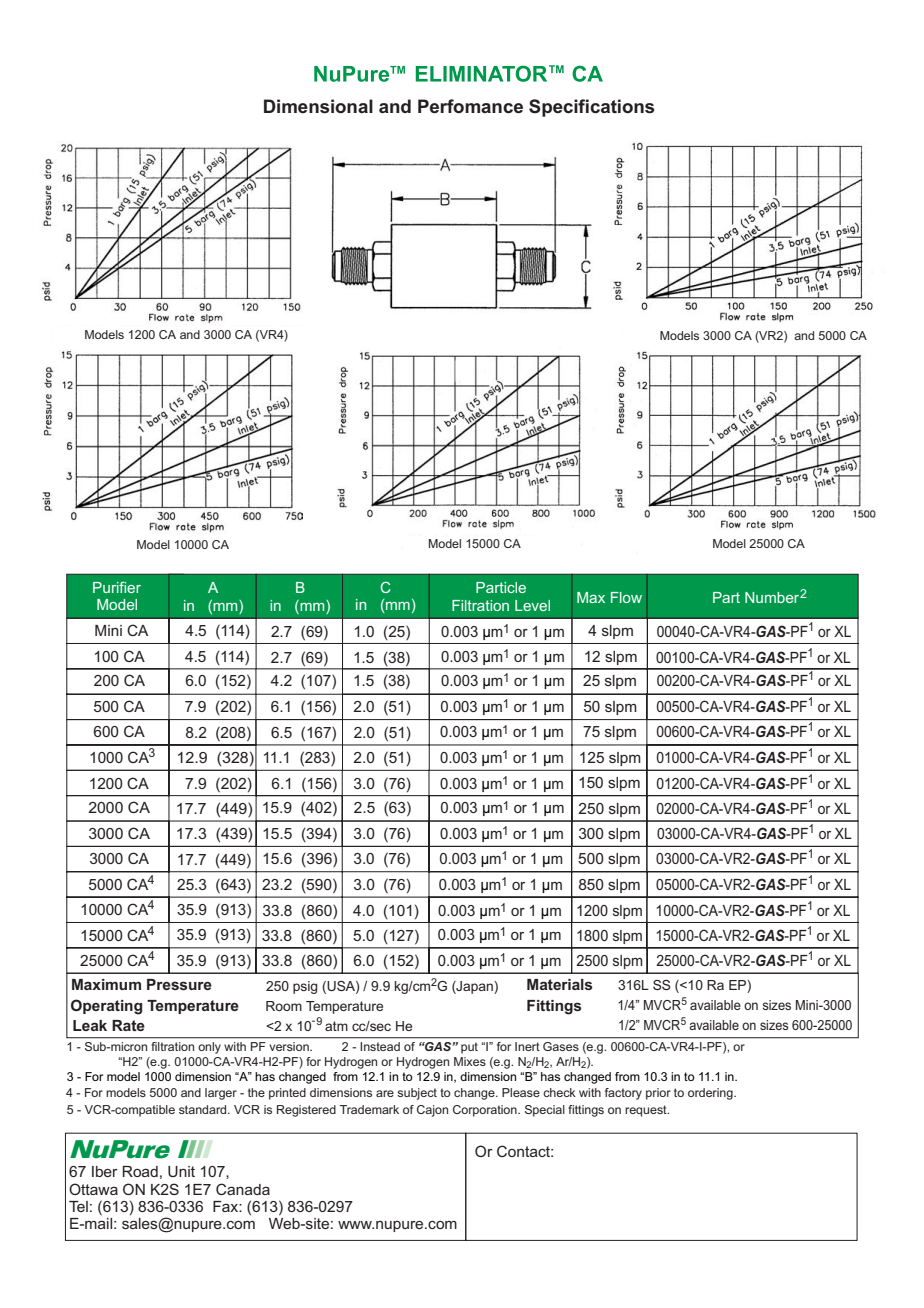 The height and width of the screenshot is (1308, 924). I want to click on Level, so click(532, 605).
